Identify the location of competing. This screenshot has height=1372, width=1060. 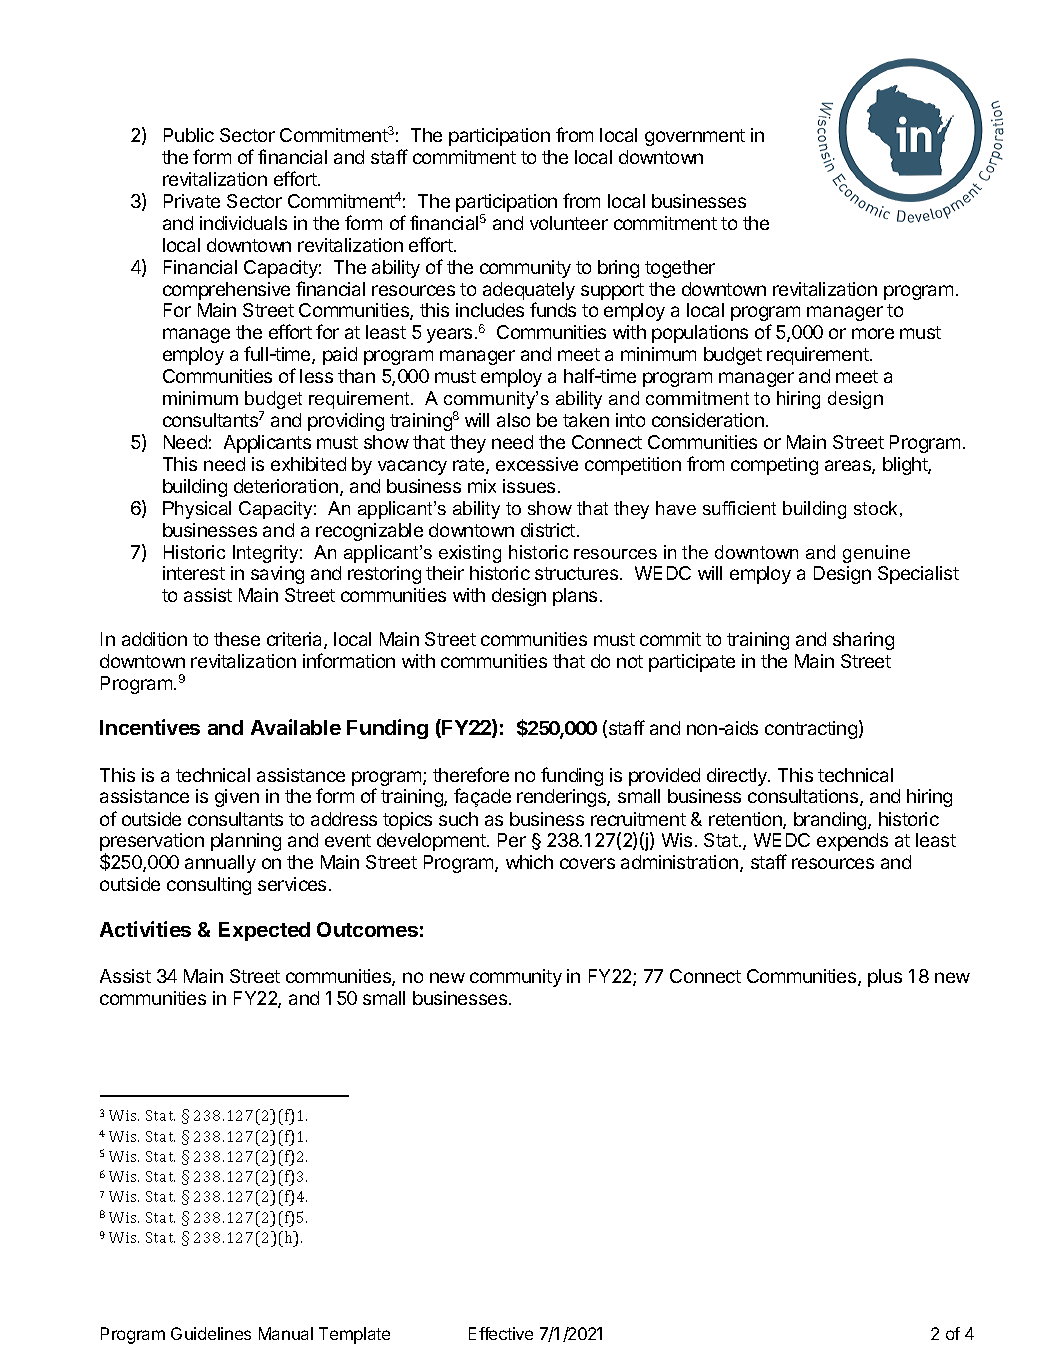
(774, 466).
